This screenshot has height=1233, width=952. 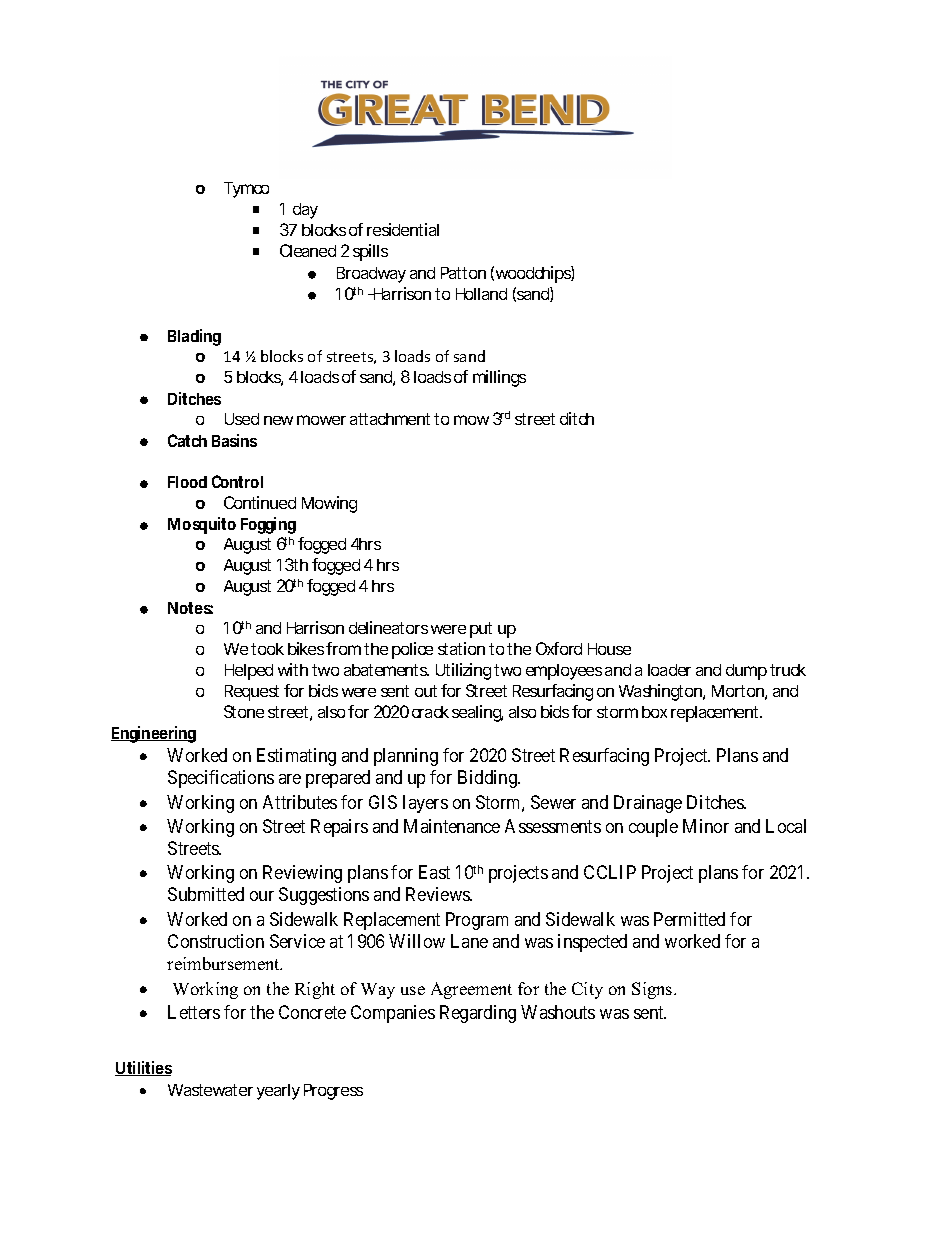 I want to click on House, so click(x=609, y=649).
